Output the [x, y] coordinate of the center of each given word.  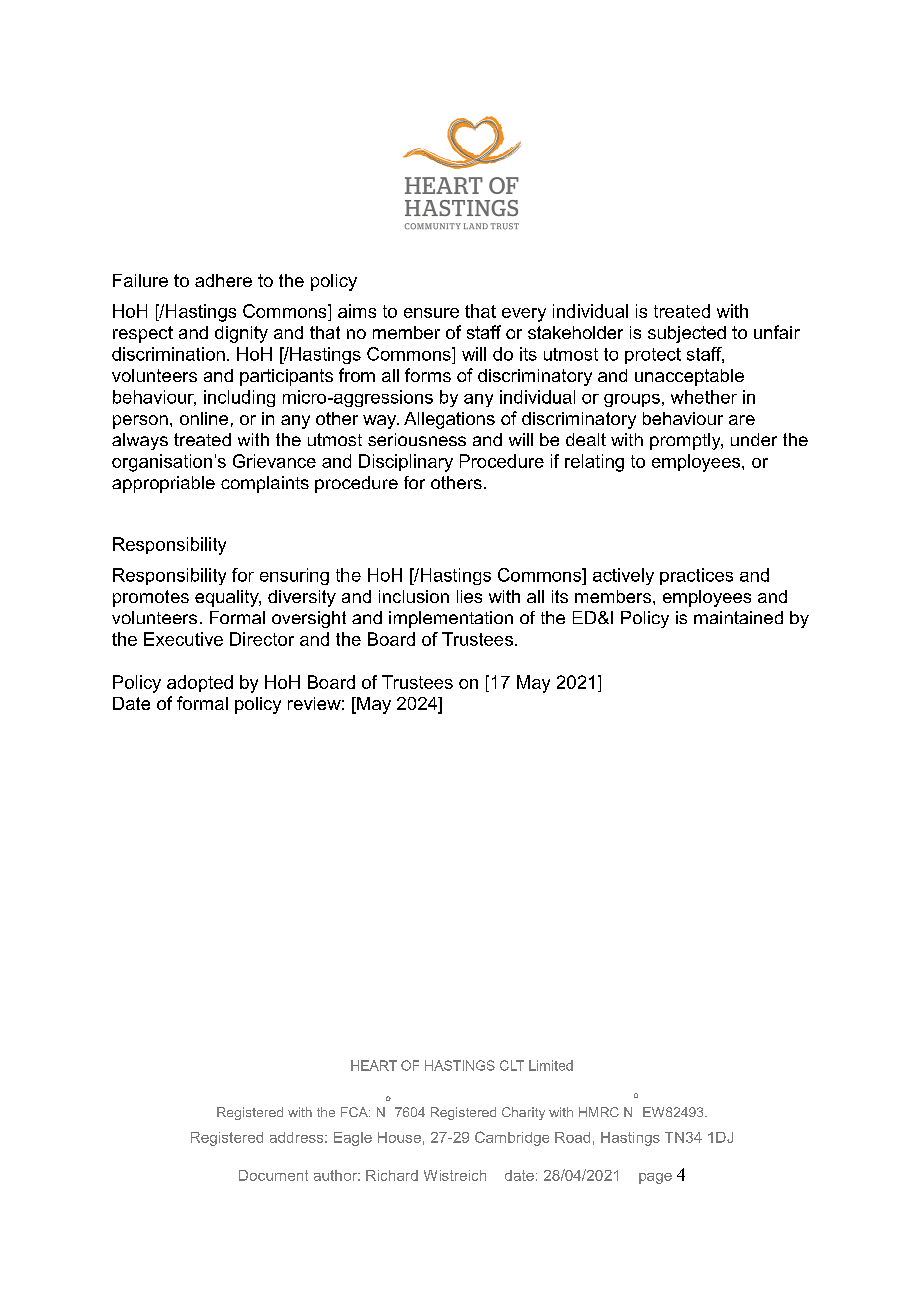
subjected [687, 334]
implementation [451, 619]
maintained [738, 617]
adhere [223, 280]
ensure [431, 313]
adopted [200, 683]
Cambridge [512, 1138]
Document [273, 1175]
